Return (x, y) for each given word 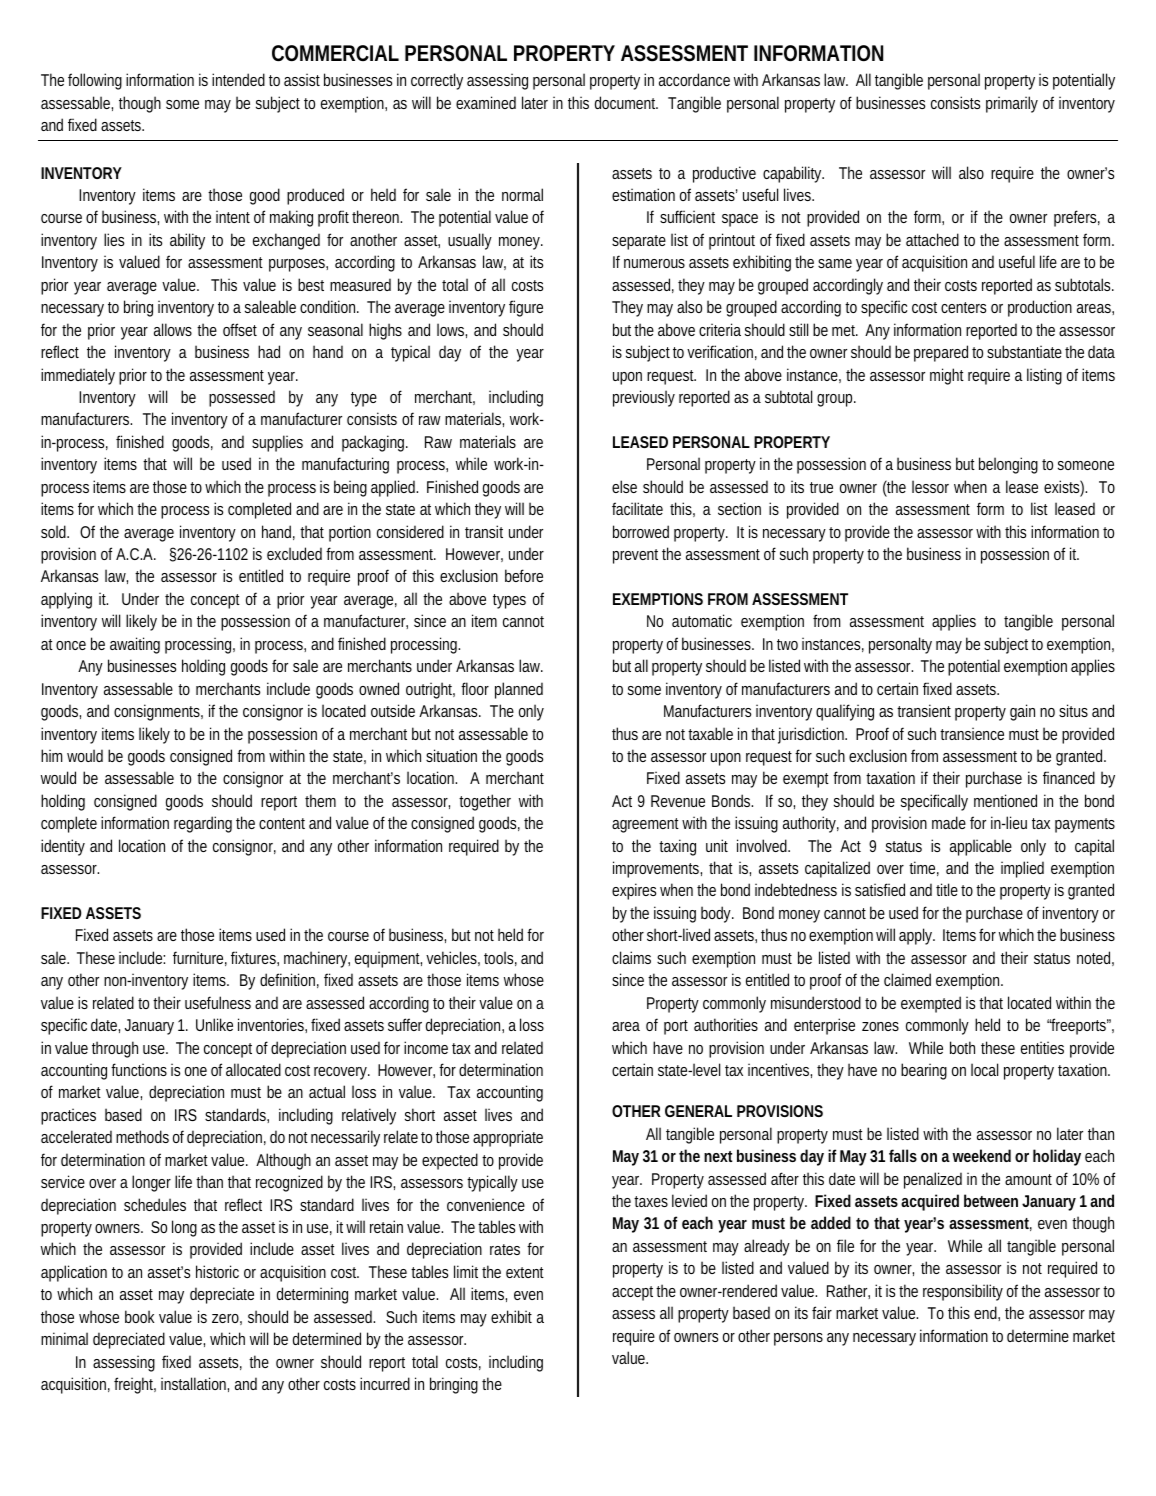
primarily (1012, 104)
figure (526, 308)
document (626, 102)
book (139, 1316)
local (984, 1069)
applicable (981, 847)
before (524, 575)
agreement (647, 825)
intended (238, 79)
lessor (930, 486)
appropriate (508, 1138)
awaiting (135, 645)
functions (139, 1069)
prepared (941, 353)
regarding (203, 824)
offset (240, 329)
